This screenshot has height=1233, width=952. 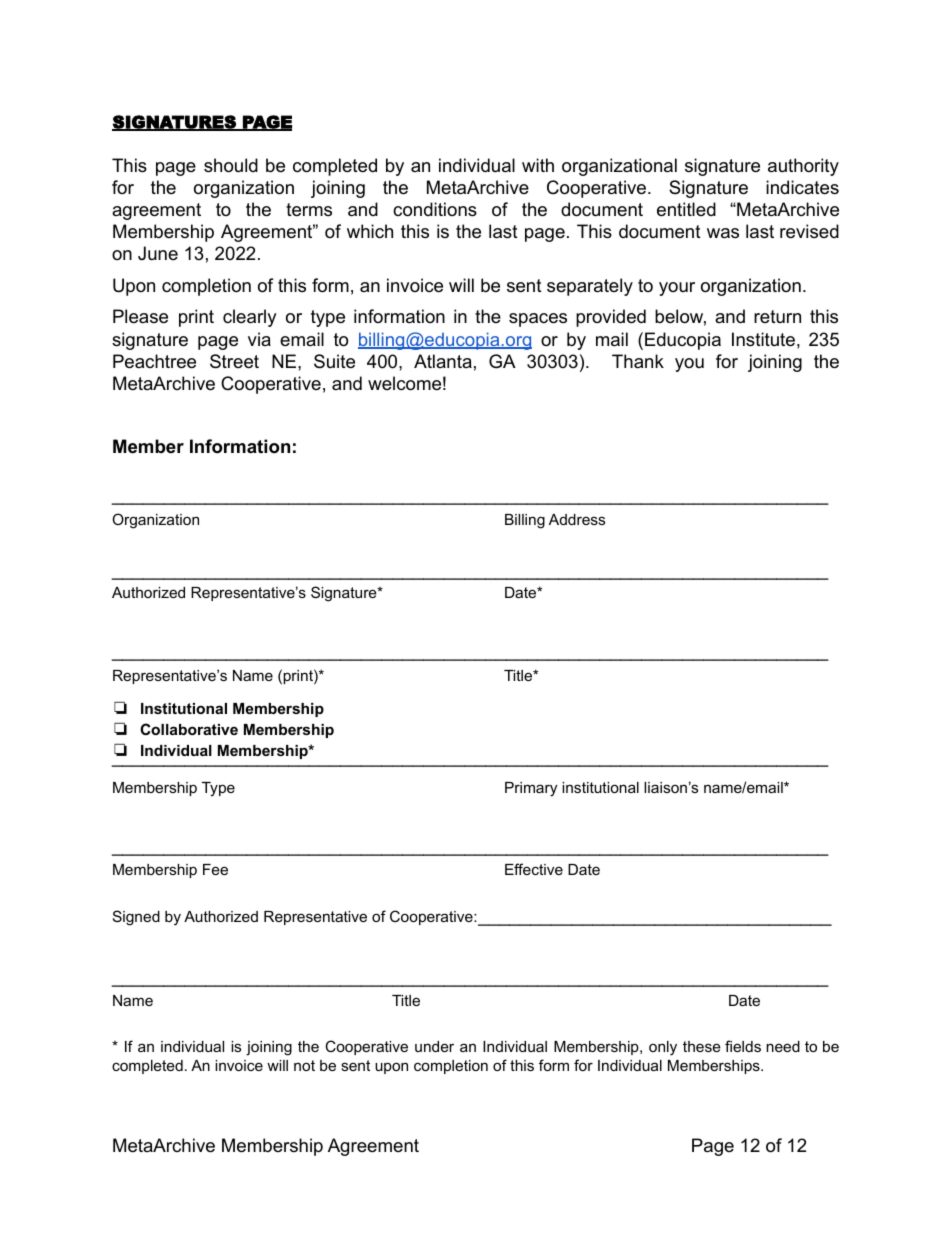 I want to click on Atlanta, so click(x=443, y=361).
